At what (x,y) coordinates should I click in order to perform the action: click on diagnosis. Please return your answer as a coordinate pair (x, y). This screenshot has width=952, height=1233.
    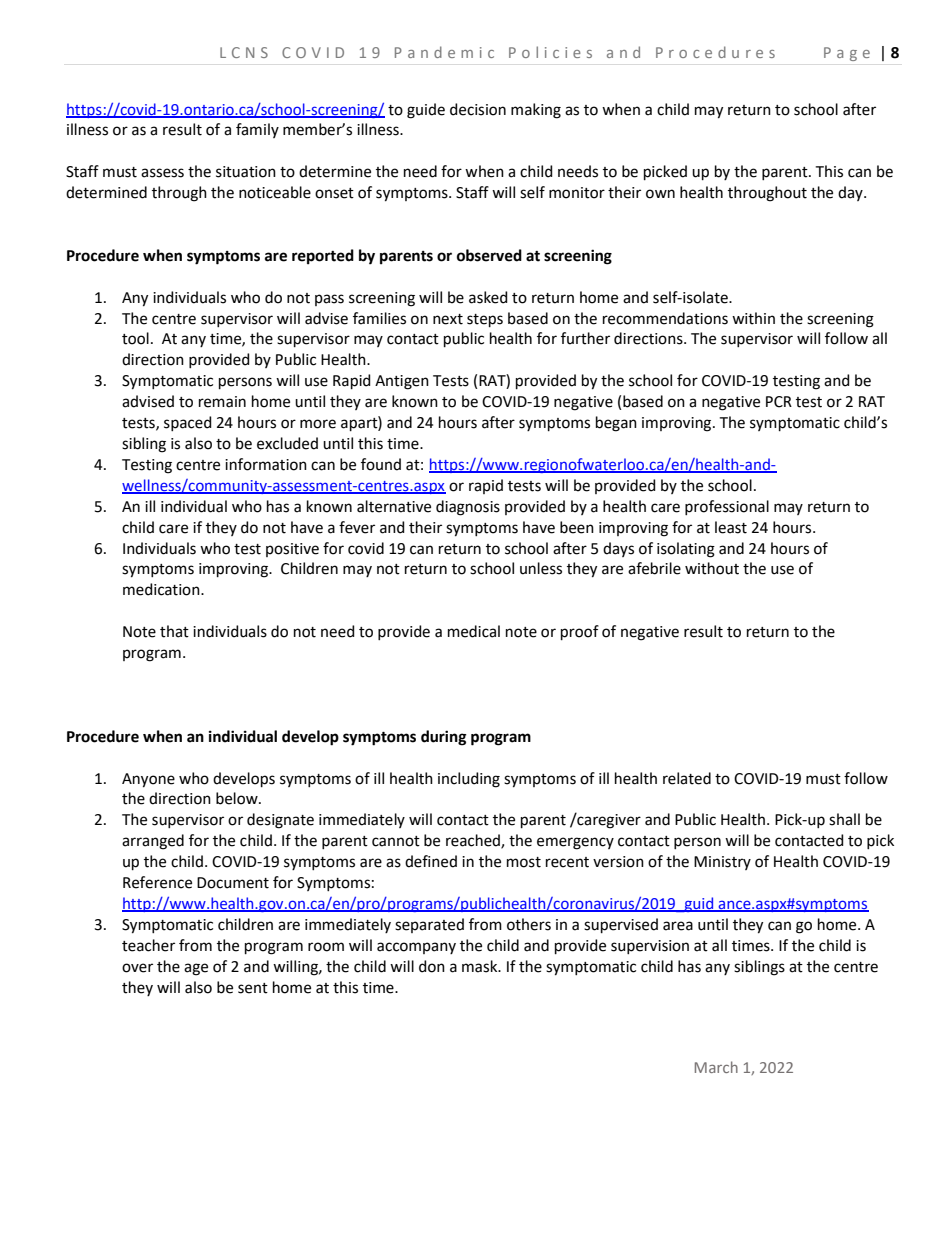
    Looking at the image, I should click on (468, 508).
